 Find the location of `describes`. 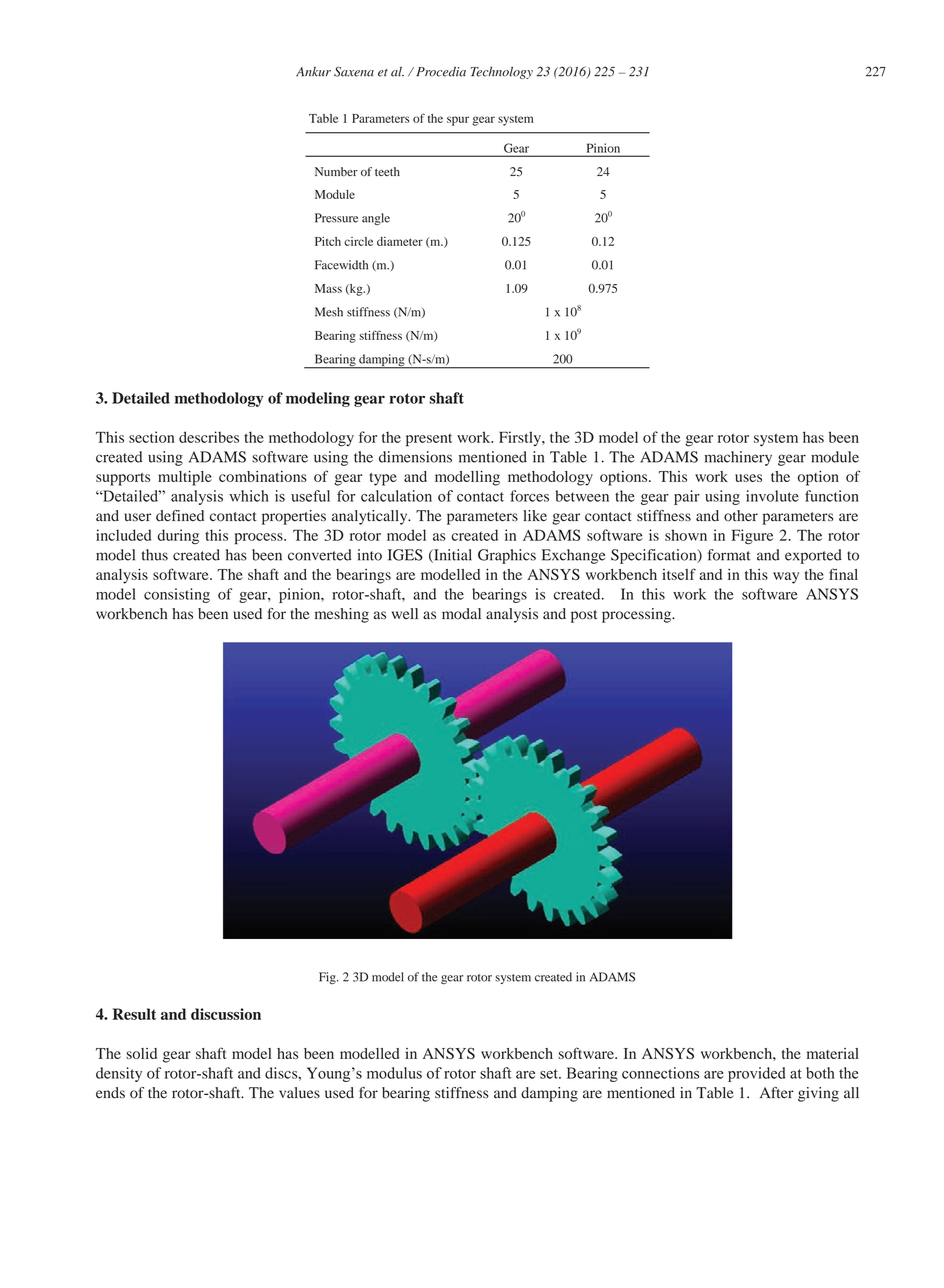

describes is located at coordinates (209, 437).
